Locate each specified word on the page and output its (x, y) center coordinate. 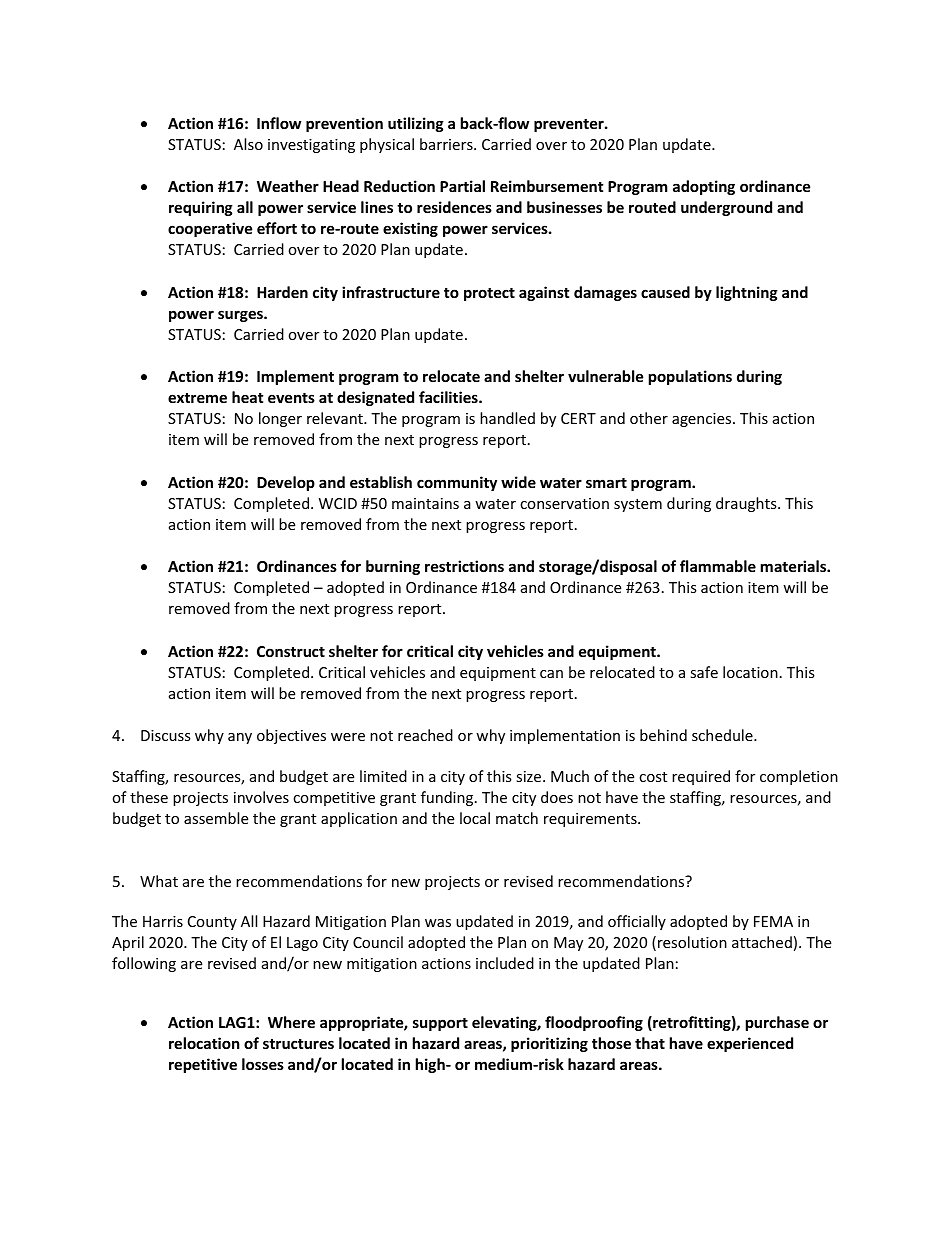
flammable (718, 566)
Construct (291, 651)
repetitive (203, 1065)
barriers (447, 144)
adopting (704, 187)
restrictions (464, 566)
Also (248, 144)
